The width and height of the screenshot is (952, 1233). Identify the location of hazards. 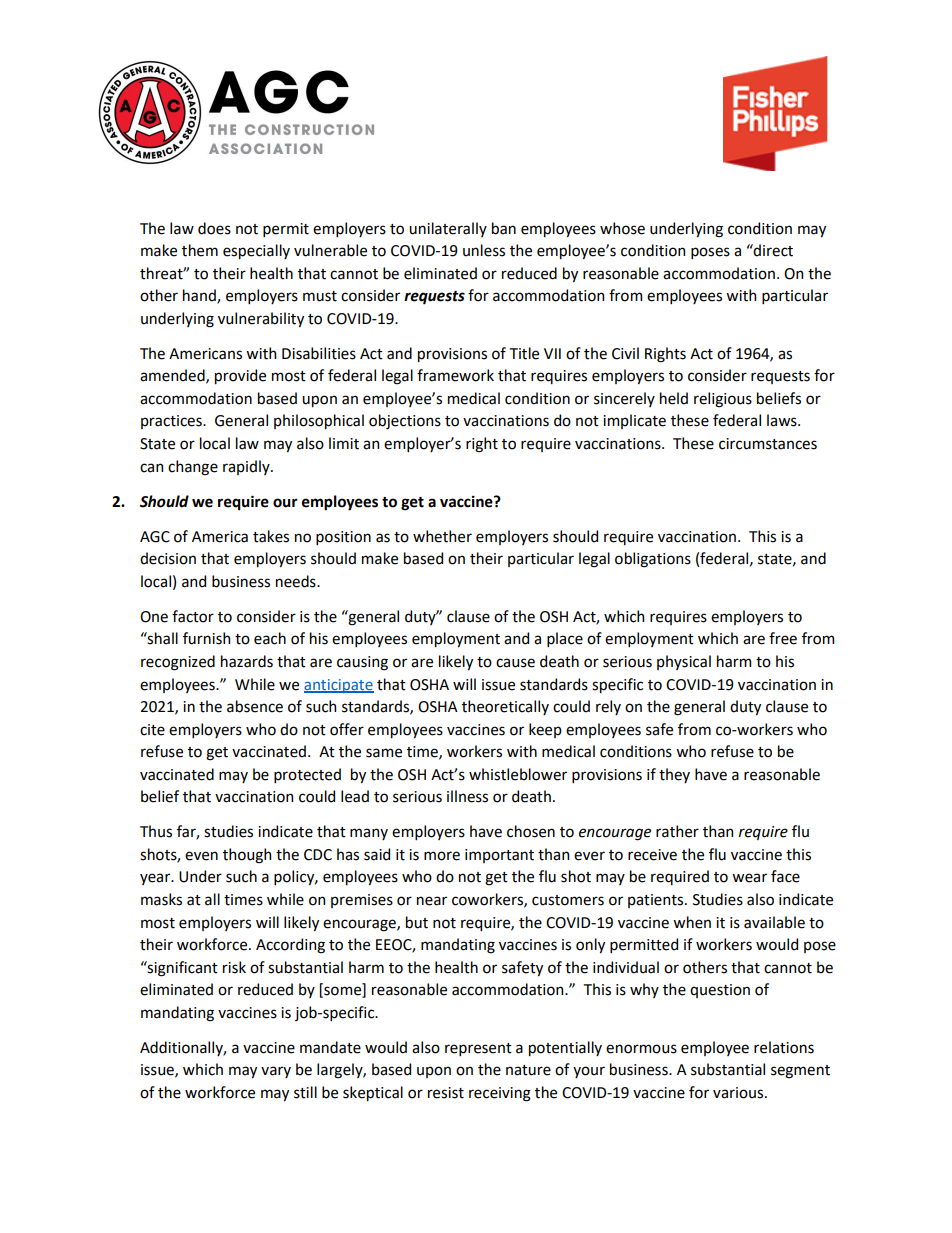
(247, 661).
